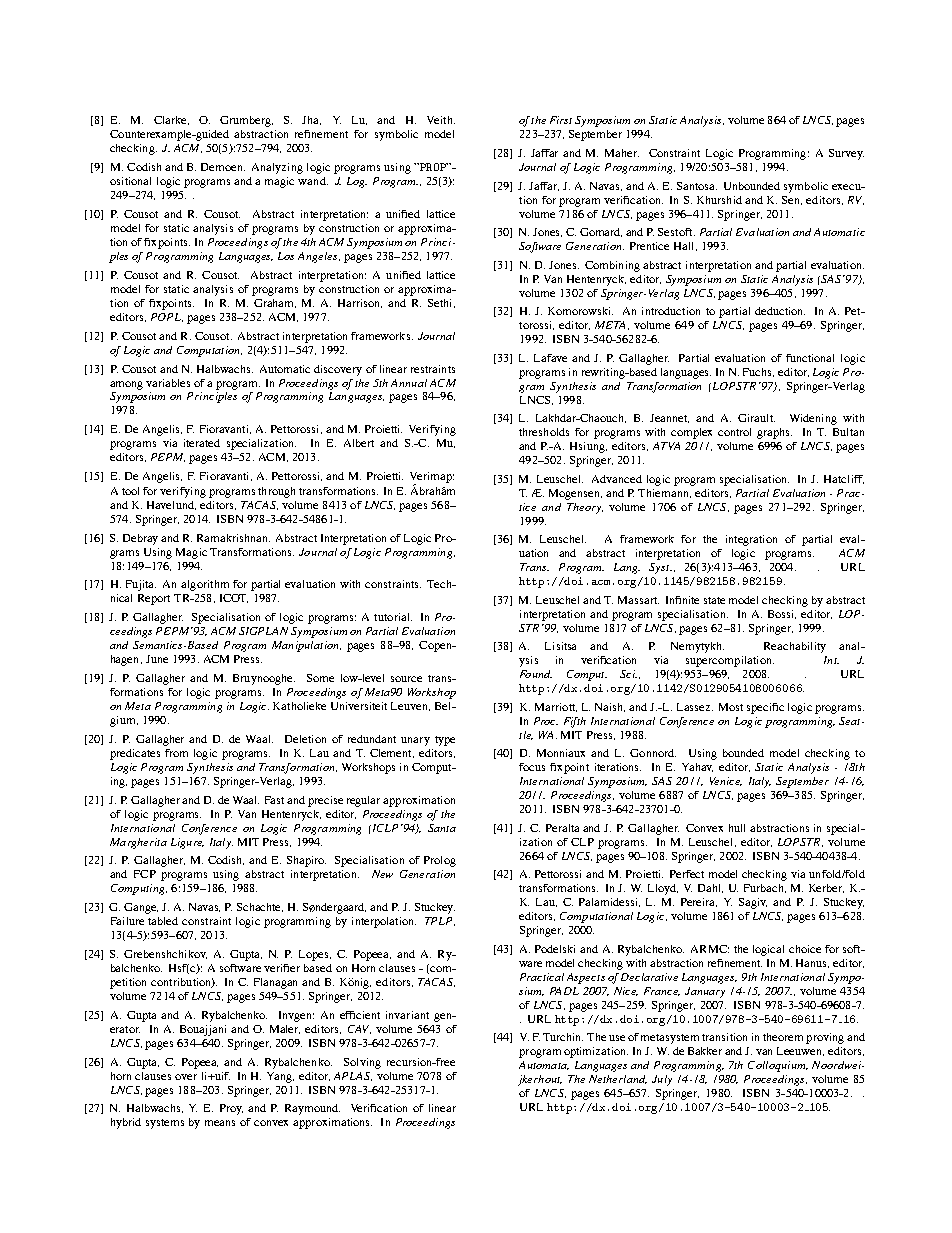 The height and width of the page is (1233, 952). Describe the element at coordinates (220, 1123) in the page. I see `means` at that location.
